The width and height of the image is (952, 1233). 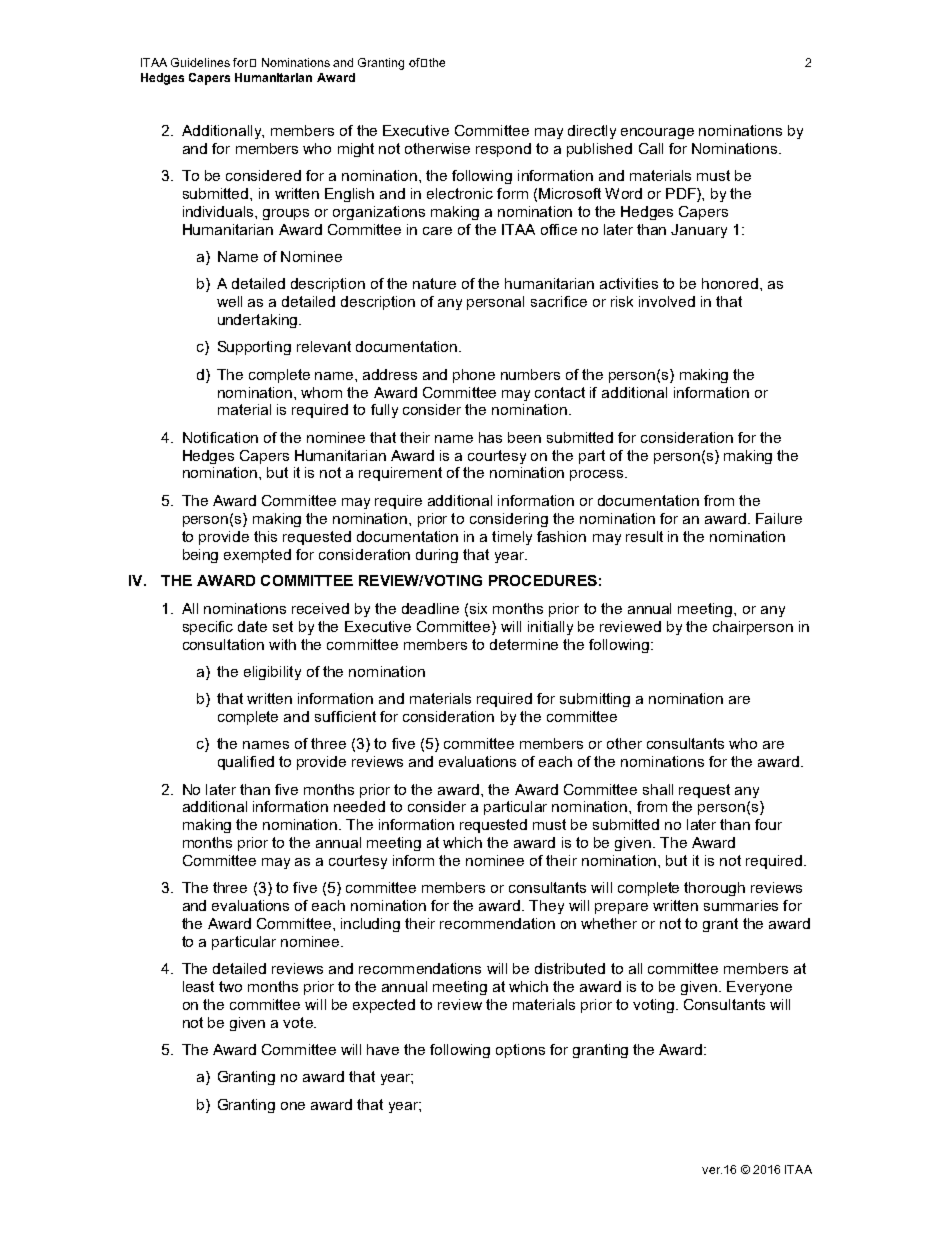 I want to click on determine, so click(x=524, y=644).
